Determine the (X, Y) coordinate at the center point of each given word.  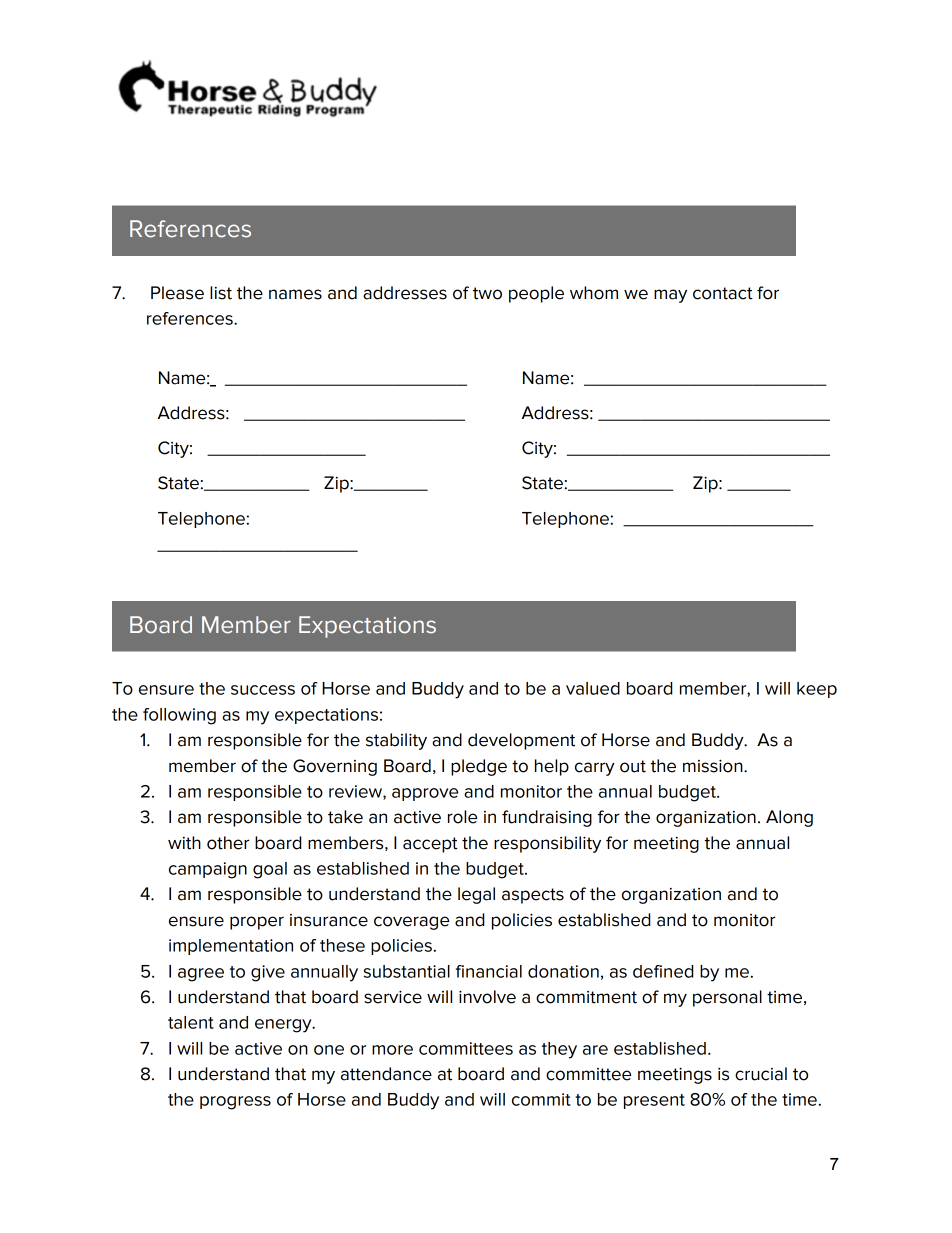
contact (723, 293)
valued (593, 688)
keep (817, 690)
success (263, 690)
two (487, 293)
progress (235, 1103)
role (462, 817)
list (221, 293)
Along (789, 818)
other (228, 843)
